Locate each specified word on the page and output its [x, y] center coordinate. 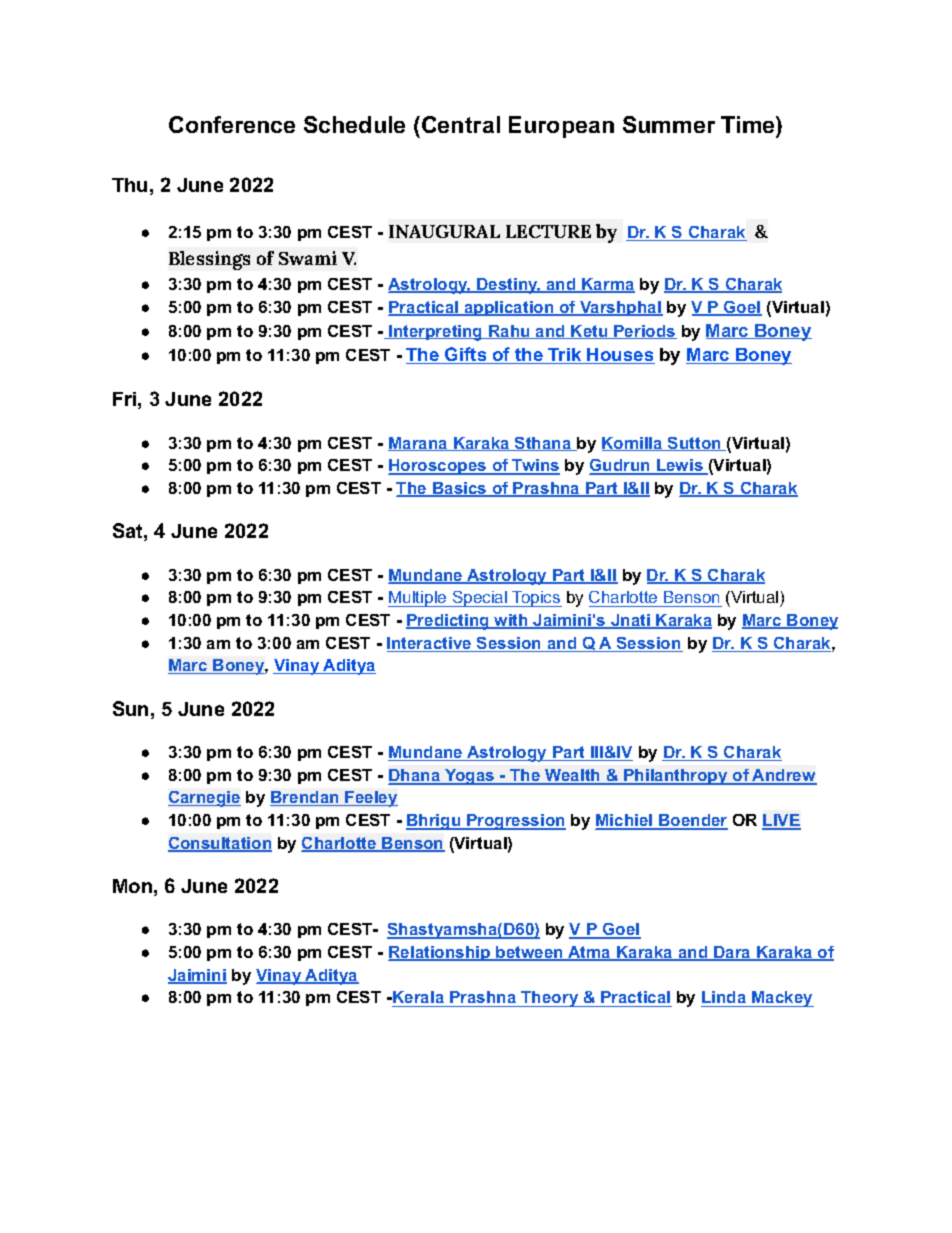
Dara [732, 953]
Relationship [440, 953]
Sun [130, 708]
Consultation [220, 844]
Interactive [430, 644]
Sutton [694, 444]
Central [461, 124]
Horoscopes [438, 467]
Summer [669, 124]
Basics [460, 489]
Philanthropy [676, 777]
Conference [232, 124]
